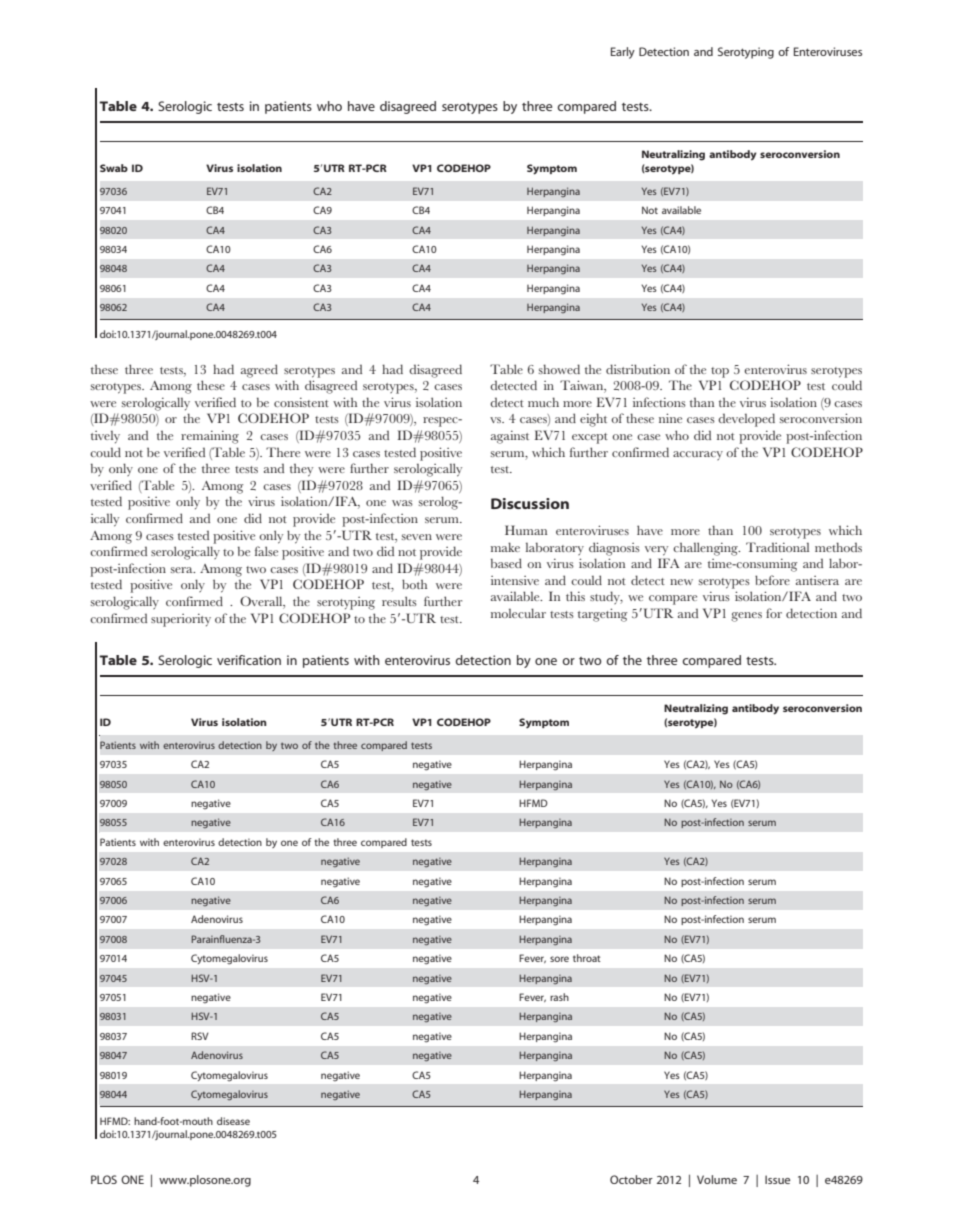 The width and height of the page is (953, 1232). Describe the element at coordinates (746, 420) in the page. I see `developed` at that location.
